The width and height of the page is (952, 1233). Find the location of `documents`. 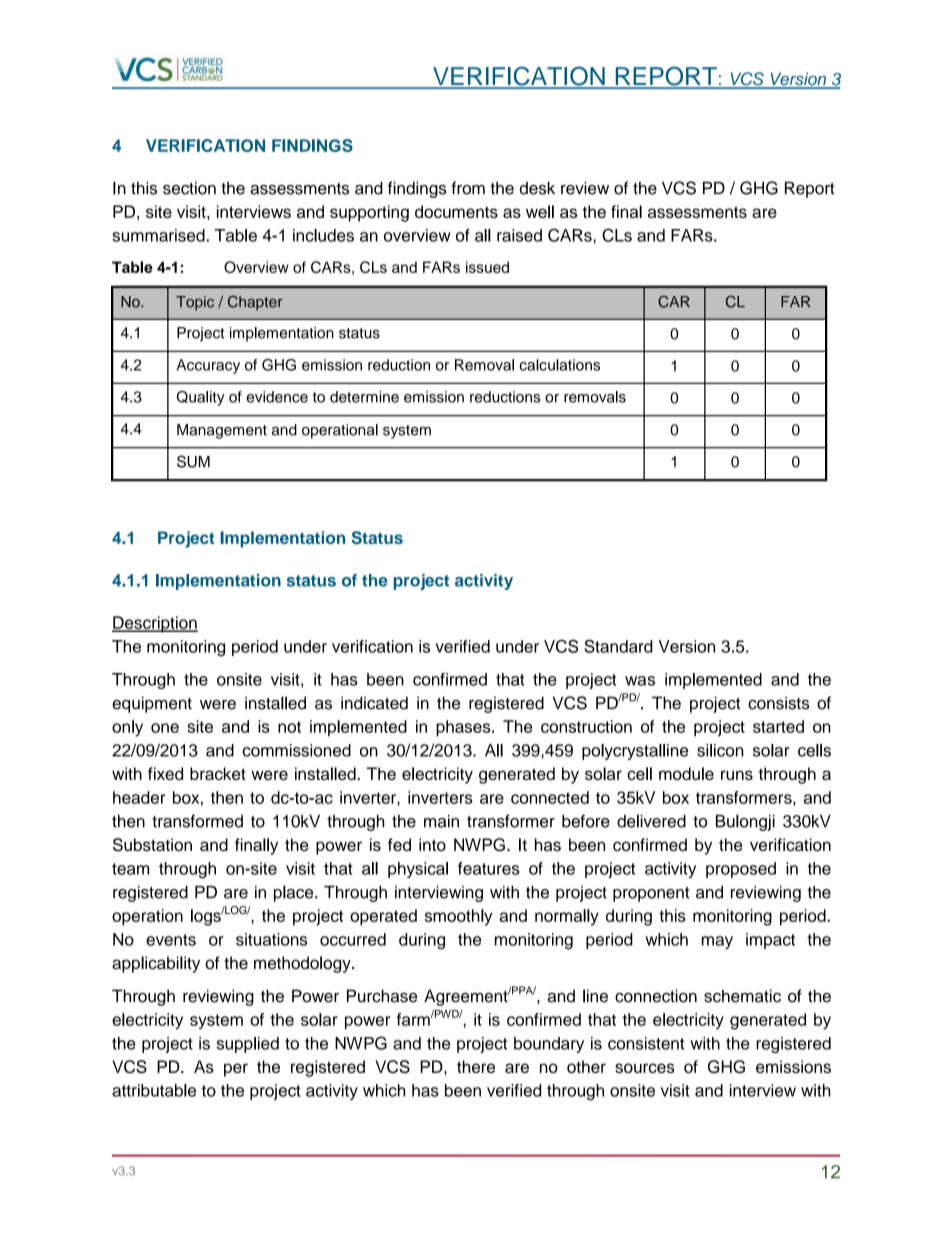

documents is located at coordinates (456, 211).
